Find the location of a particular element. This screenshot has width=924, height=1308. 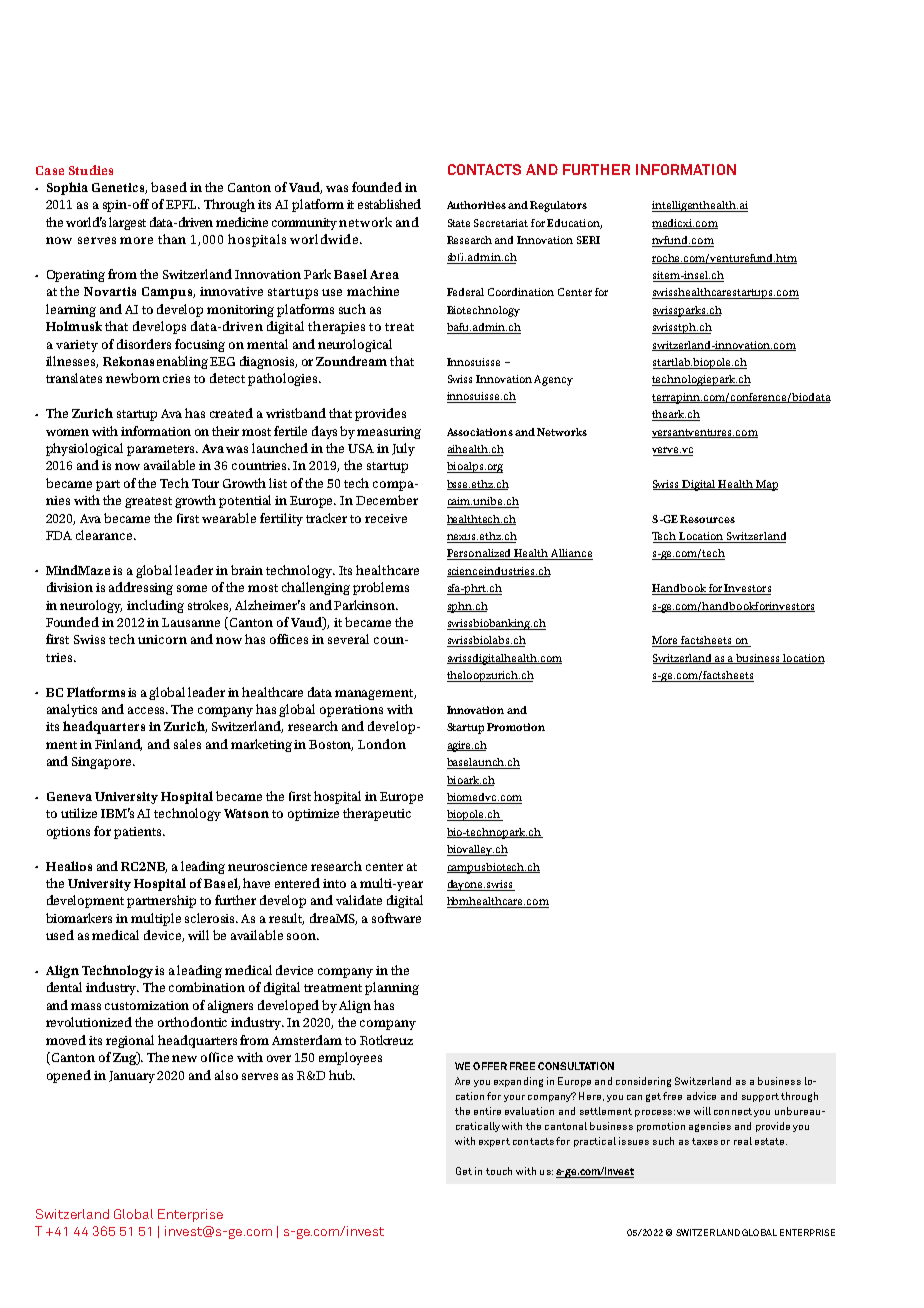

parameters is located at coordinates (162, 450).
